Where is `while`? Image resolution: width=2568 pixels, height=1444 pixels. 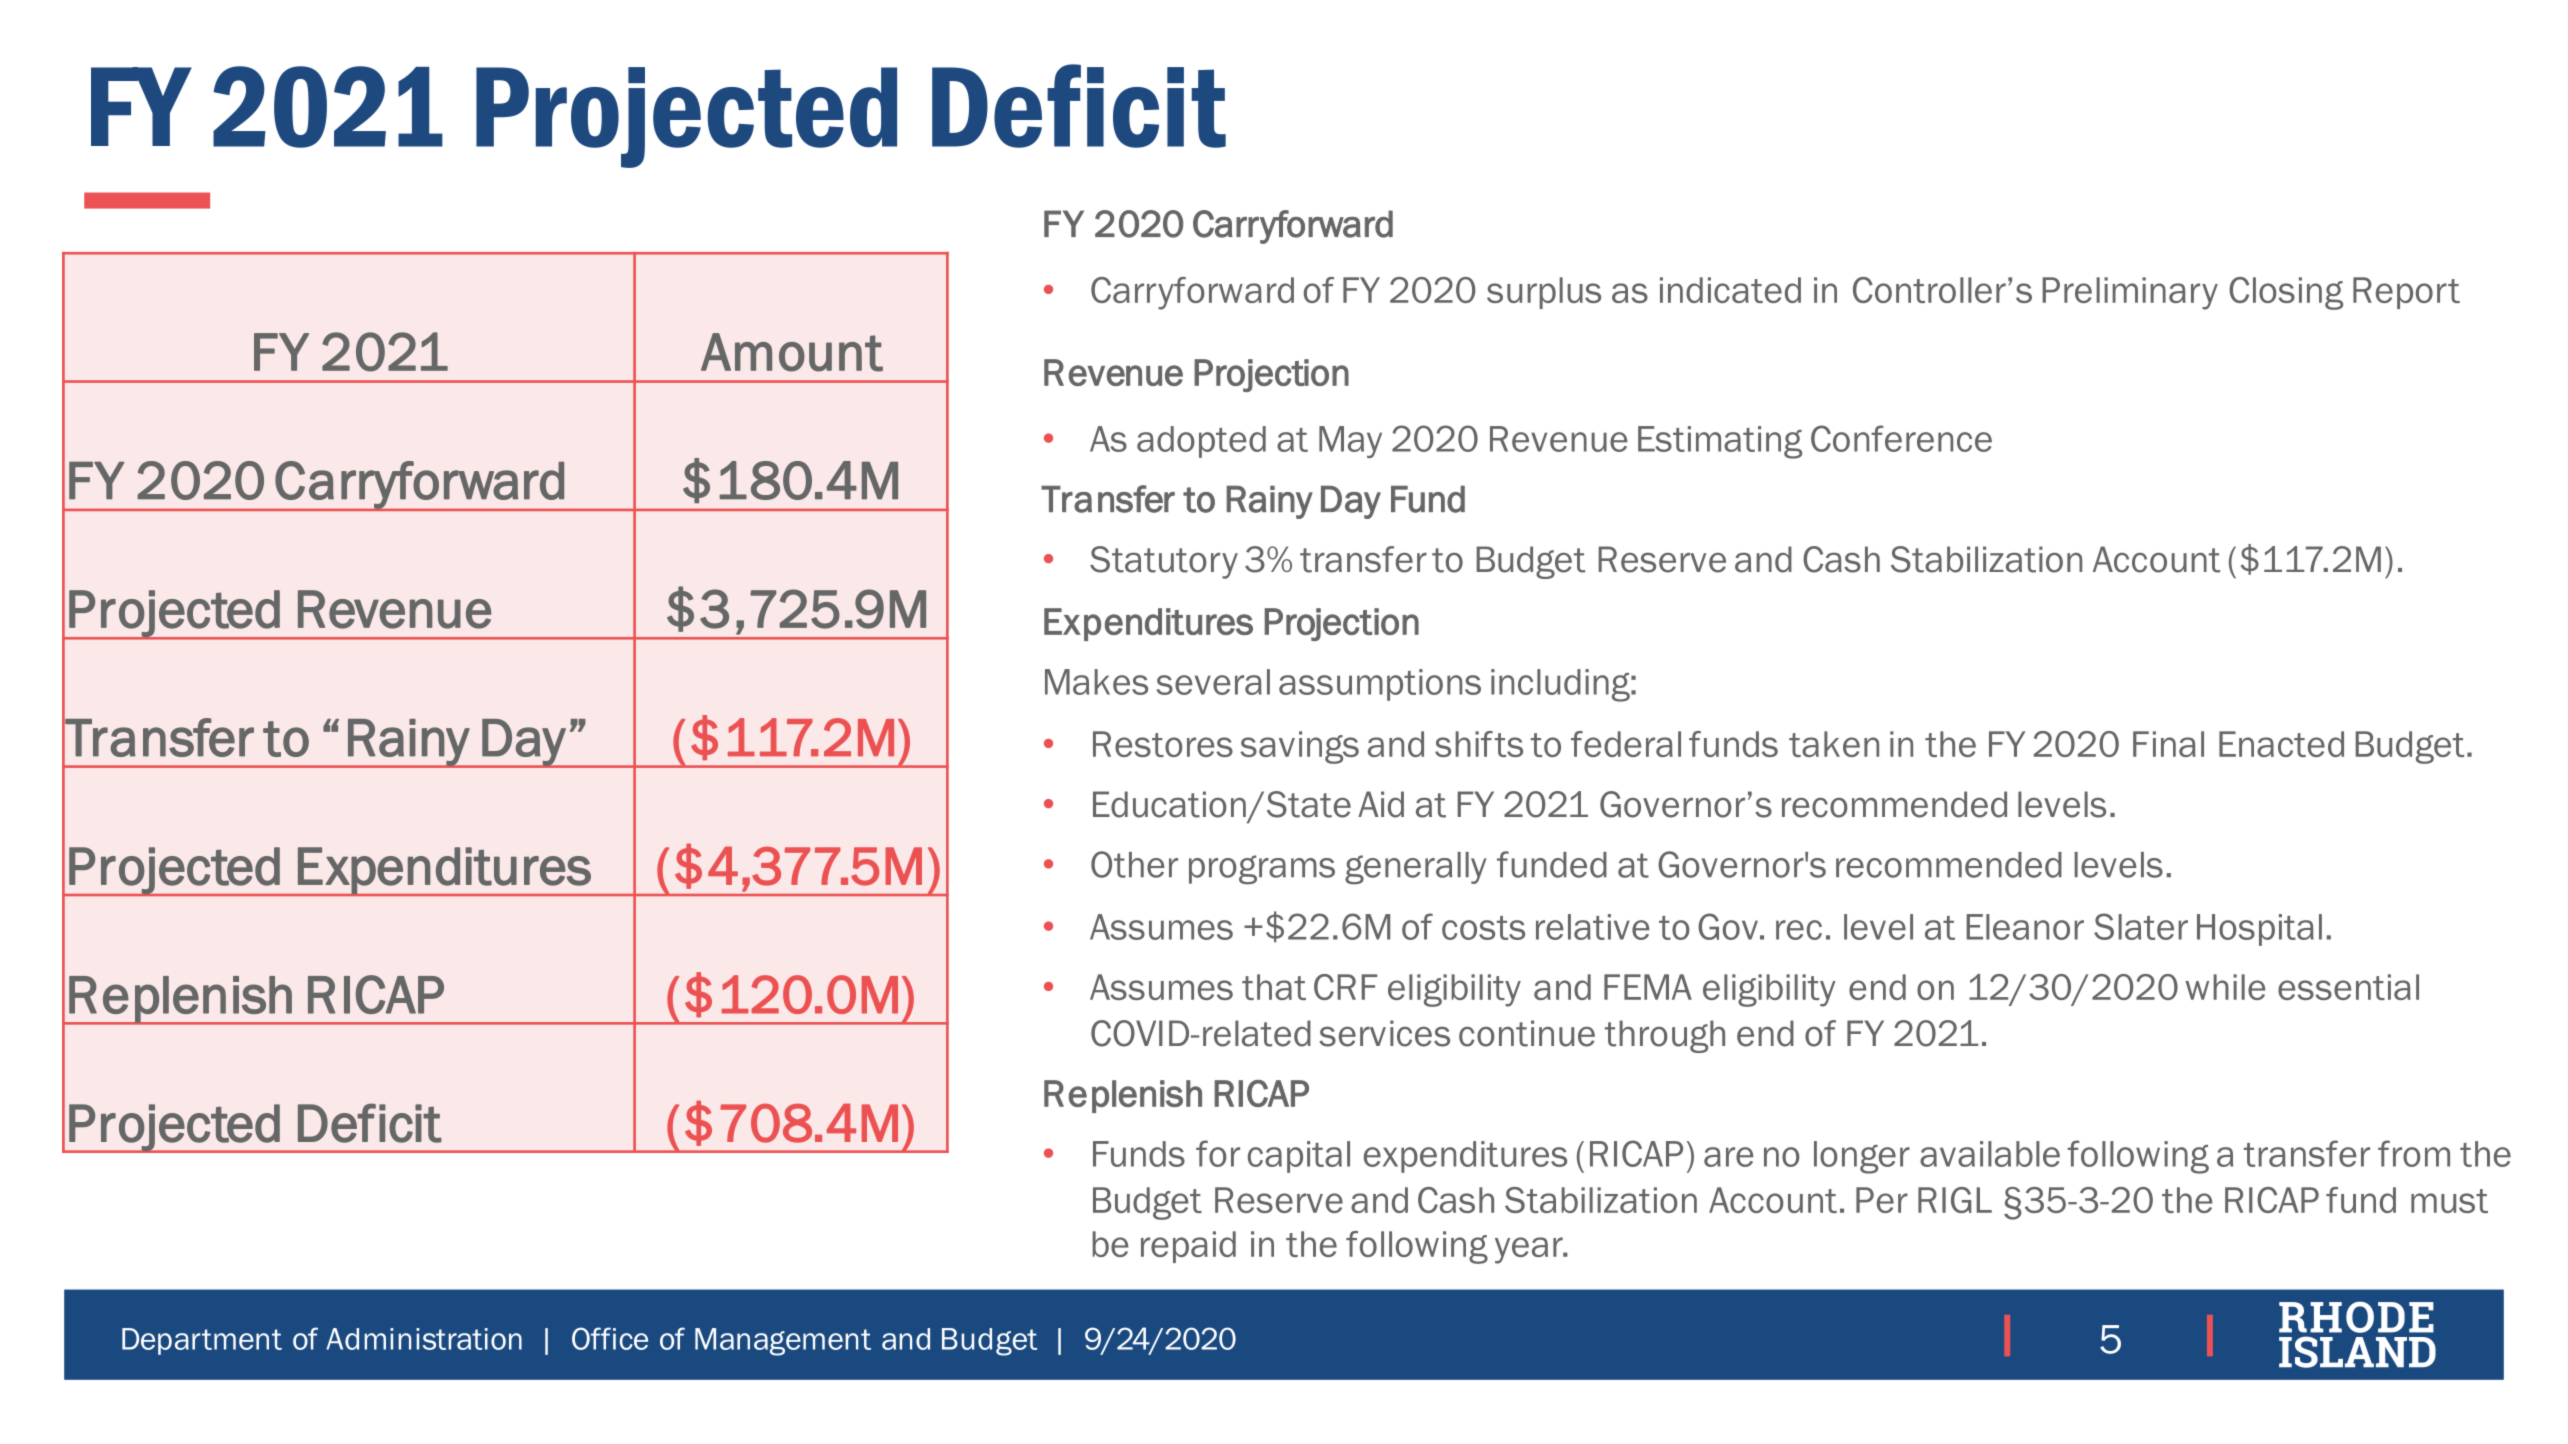
while is located at coordinates (2225, 987).
